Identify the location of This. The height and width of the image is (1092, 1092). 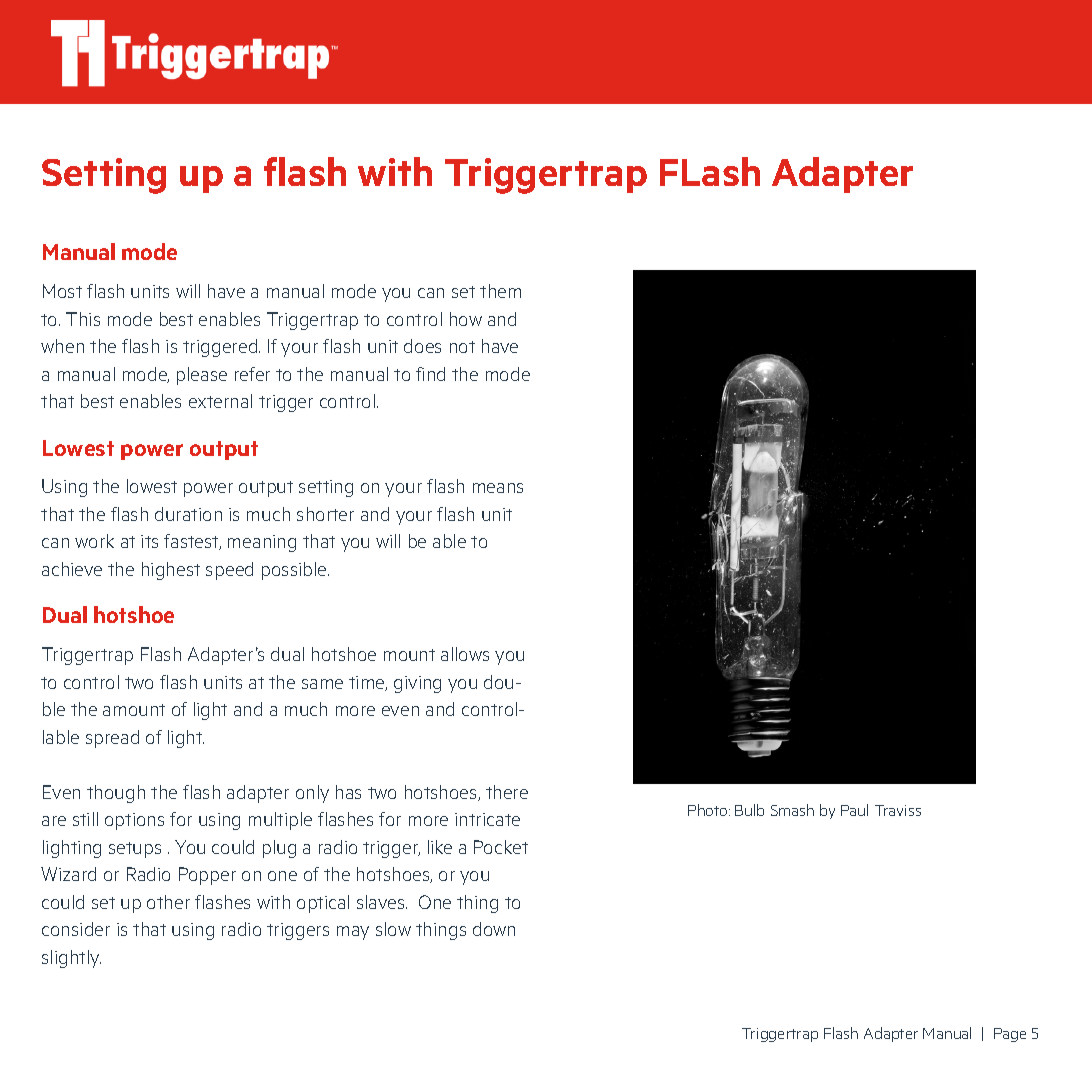
(83, 319).
